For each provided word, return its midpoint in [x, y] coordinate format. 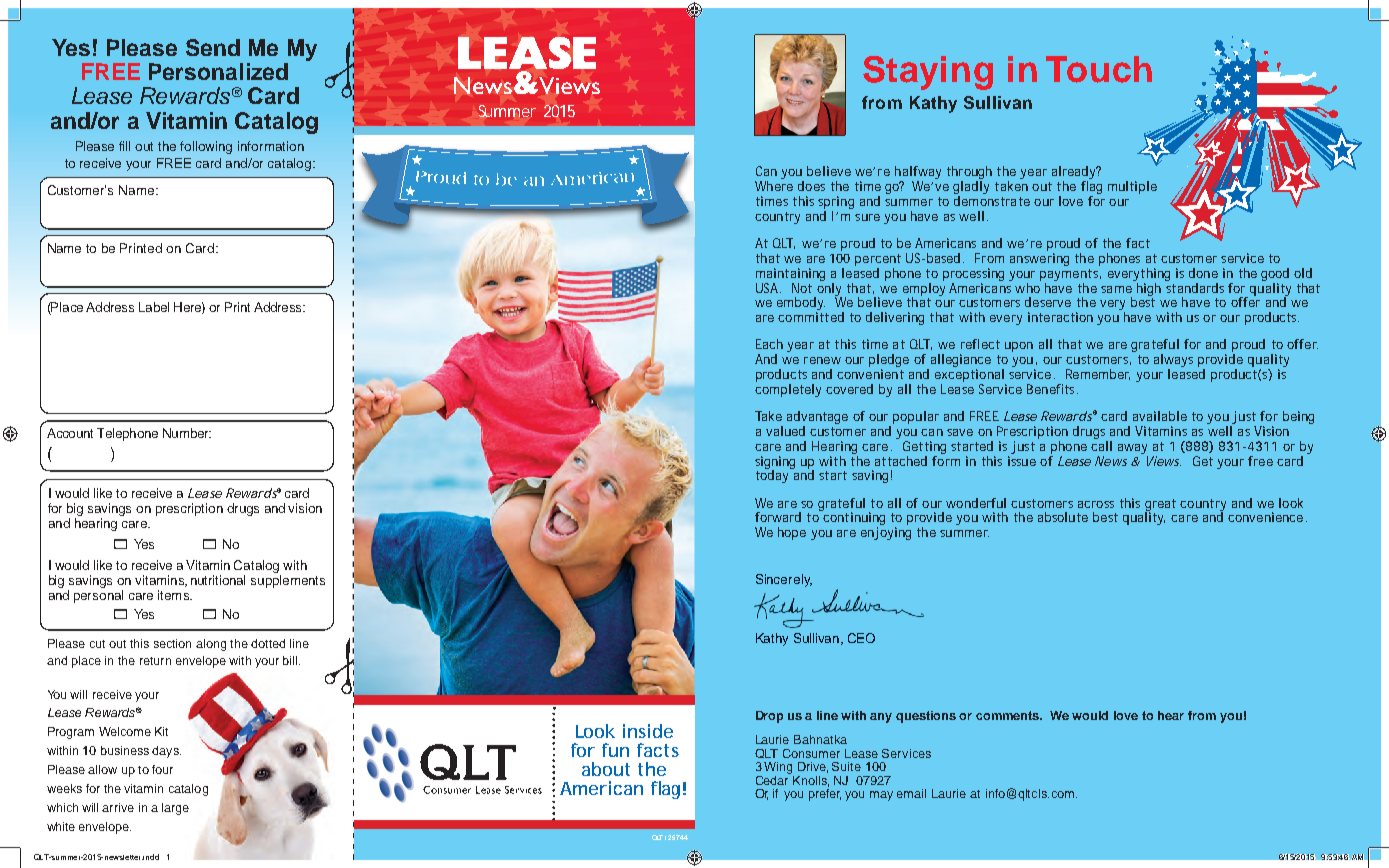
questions [926, 717]
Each [769, 344]
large [175, 809]
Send [213, 47]
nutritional [218, 580]
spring [836, 204]
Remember [1098, 374]
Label [154, 307]
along [211, 645]
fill [124, 146]
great [1160, 506]
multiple [1132, 187]
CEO [861, 638]
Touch [1099, 69]
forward [778, 517]
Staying [928, 73]
